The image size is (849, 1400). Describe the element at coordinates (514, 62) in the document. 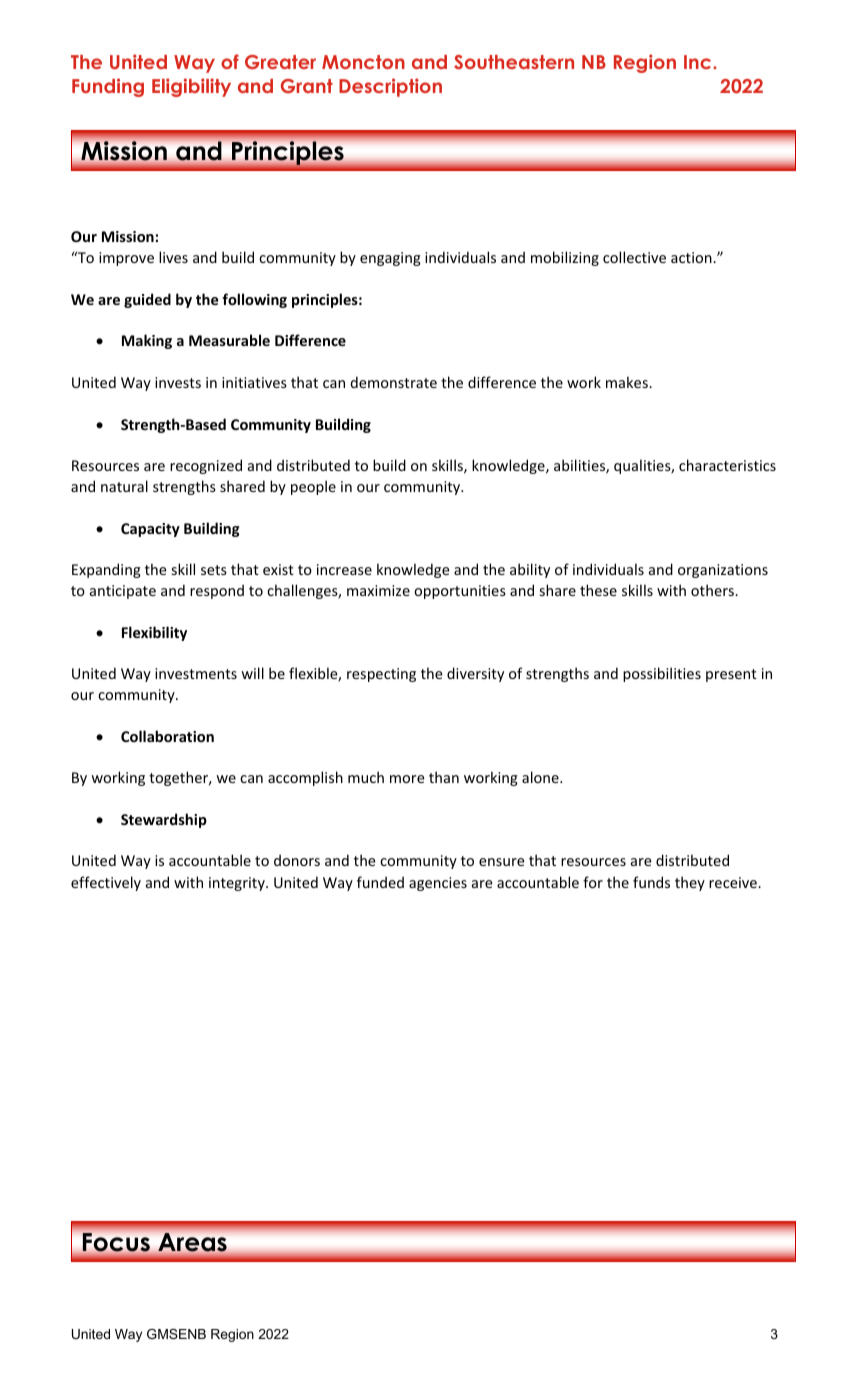

I see `Southeastern` at that location.
